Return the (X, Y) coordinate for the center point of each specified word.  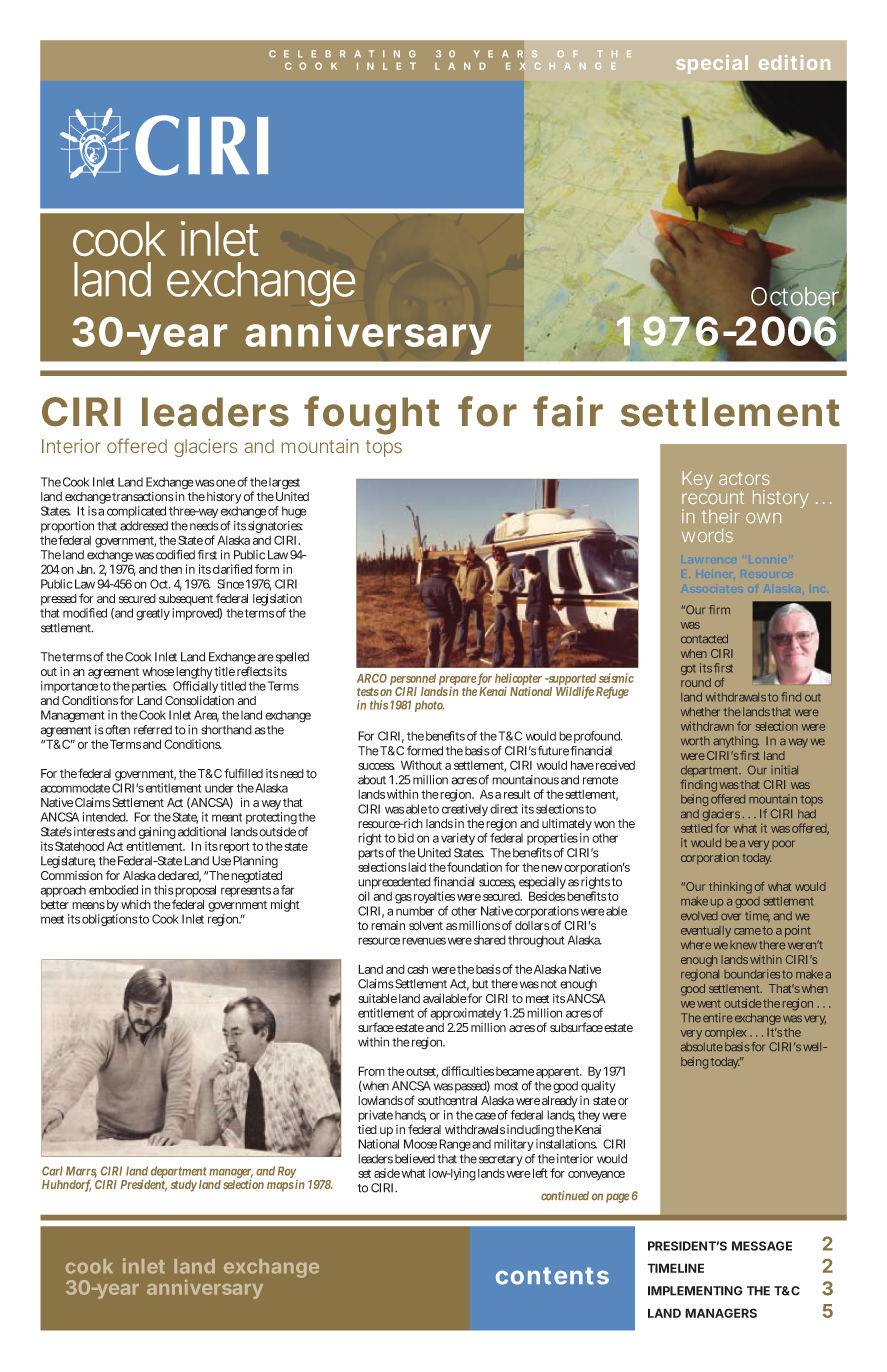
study (184, 1186)
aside (387, 1173)
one (226, 483)
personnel (413, 681)
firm (719, 609)
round (696, 682)
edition (794, 62)
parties (149, 687)
